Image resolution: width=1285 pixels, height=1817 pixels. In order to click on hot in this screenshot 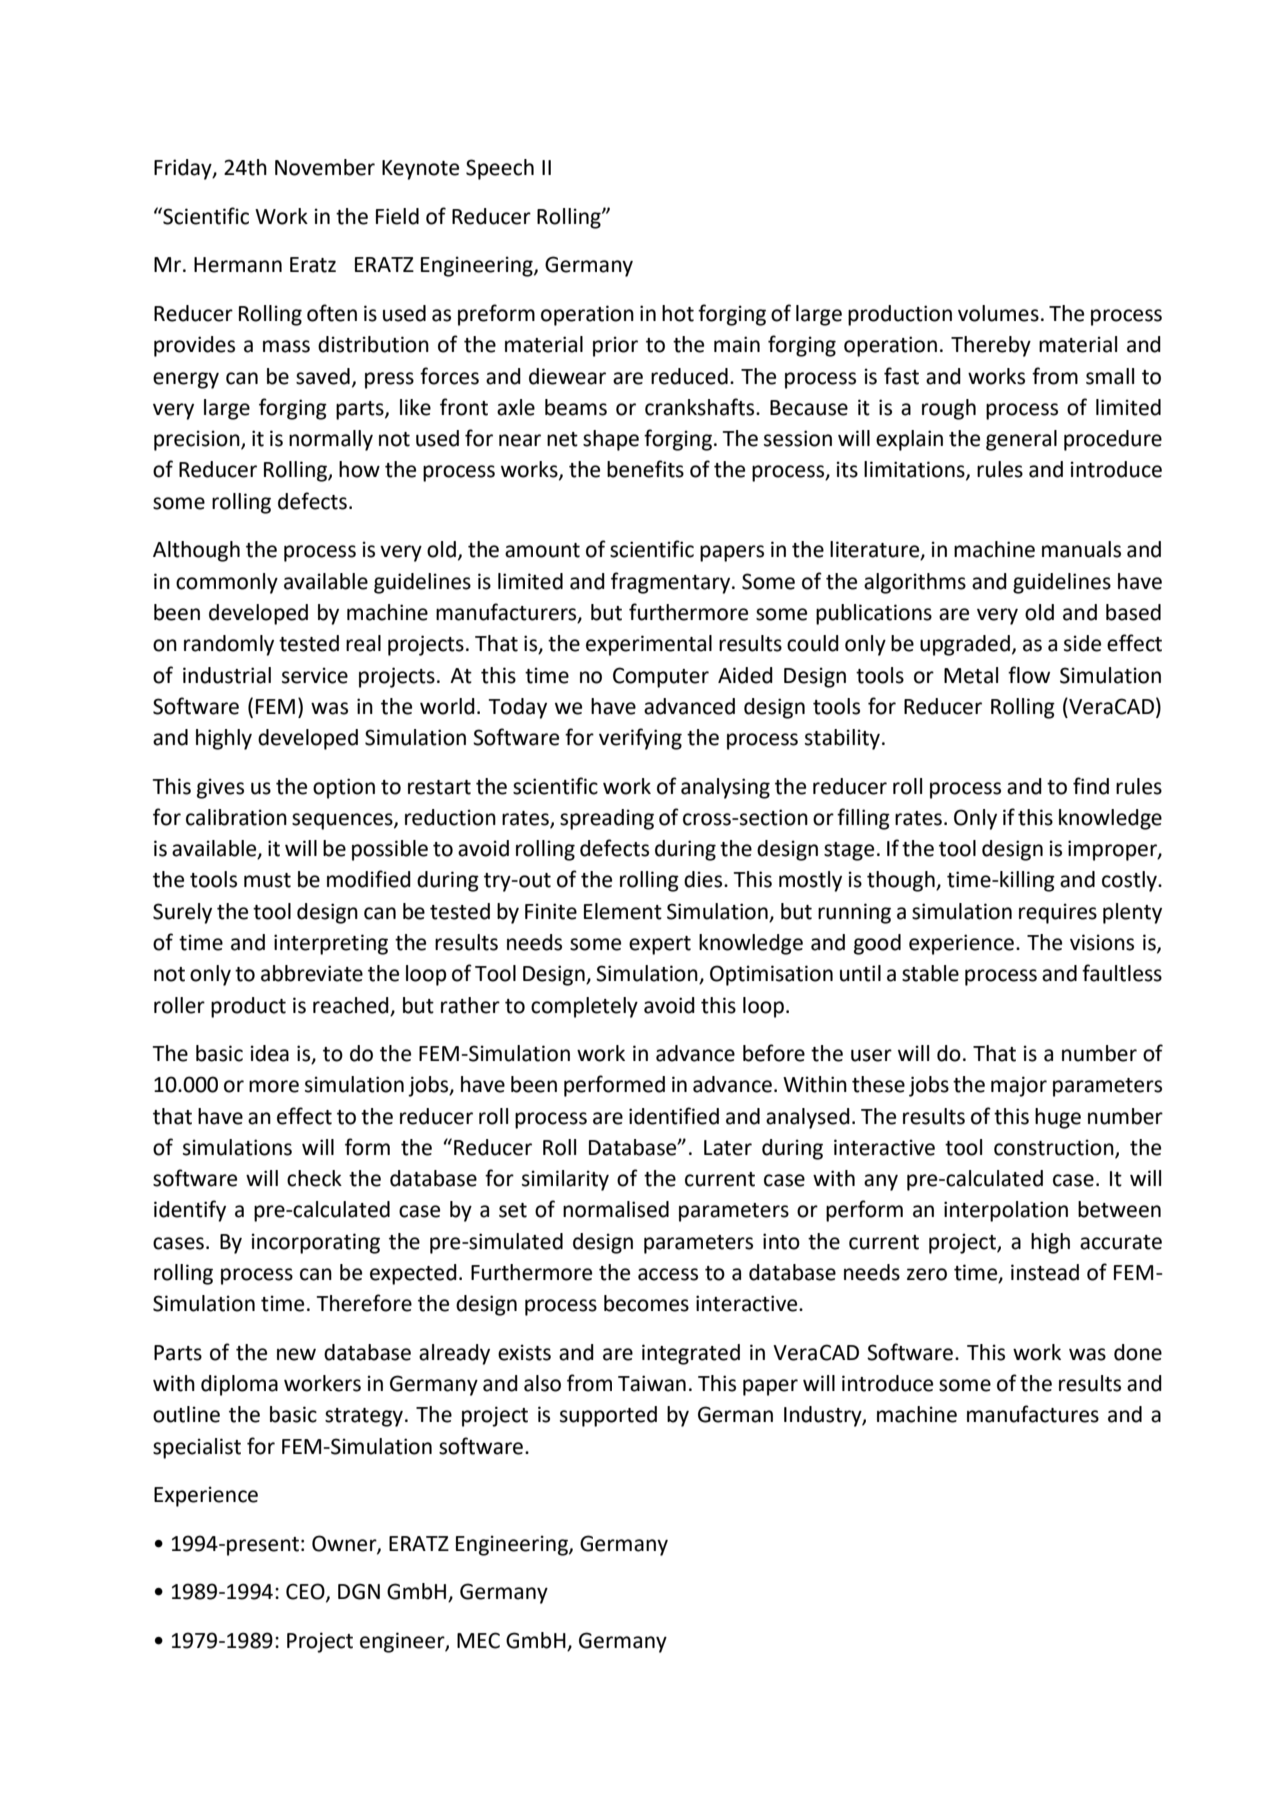, I will do `click(678, 313)`.
